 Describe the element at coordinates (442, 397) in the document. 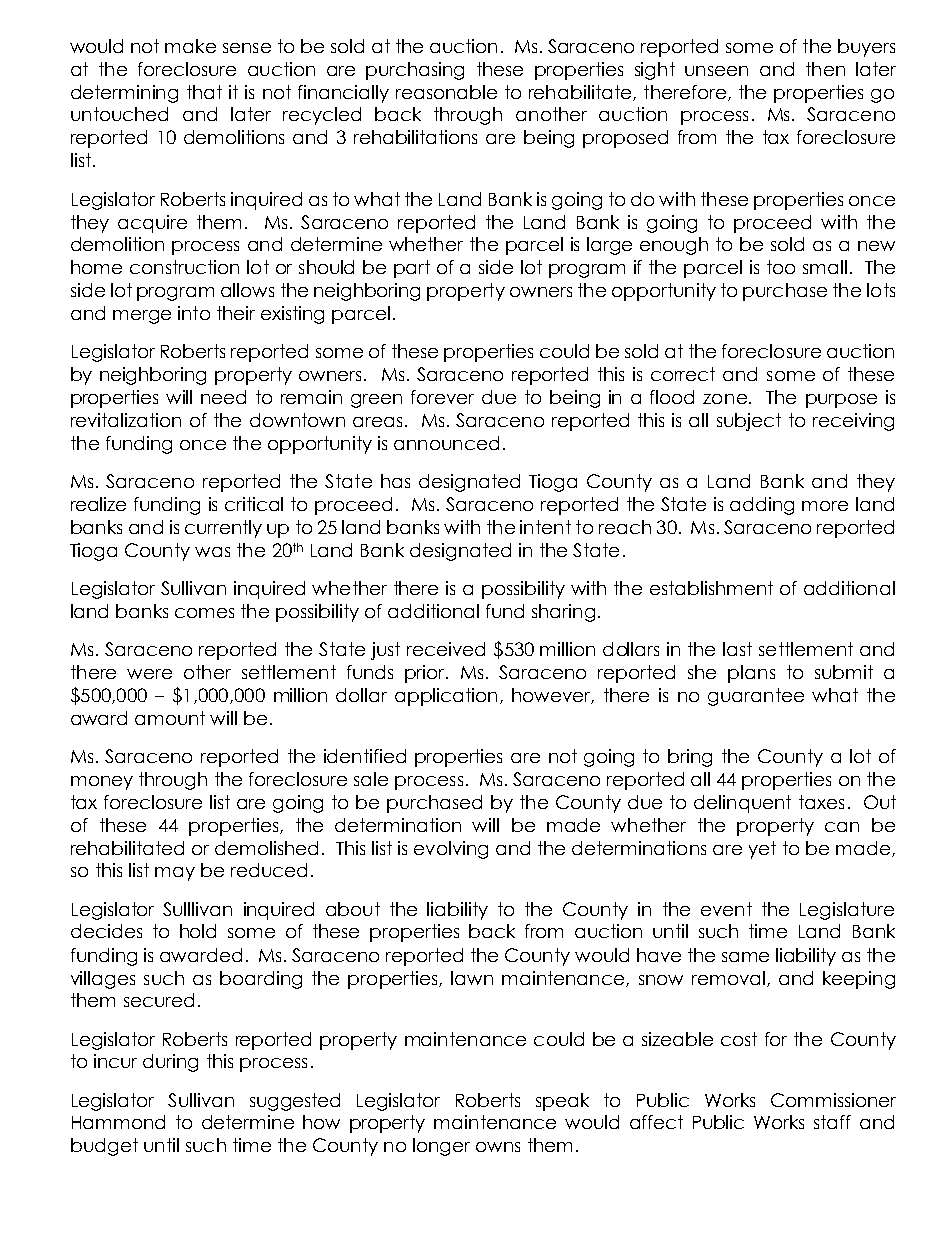

I see `forever` at that location.
